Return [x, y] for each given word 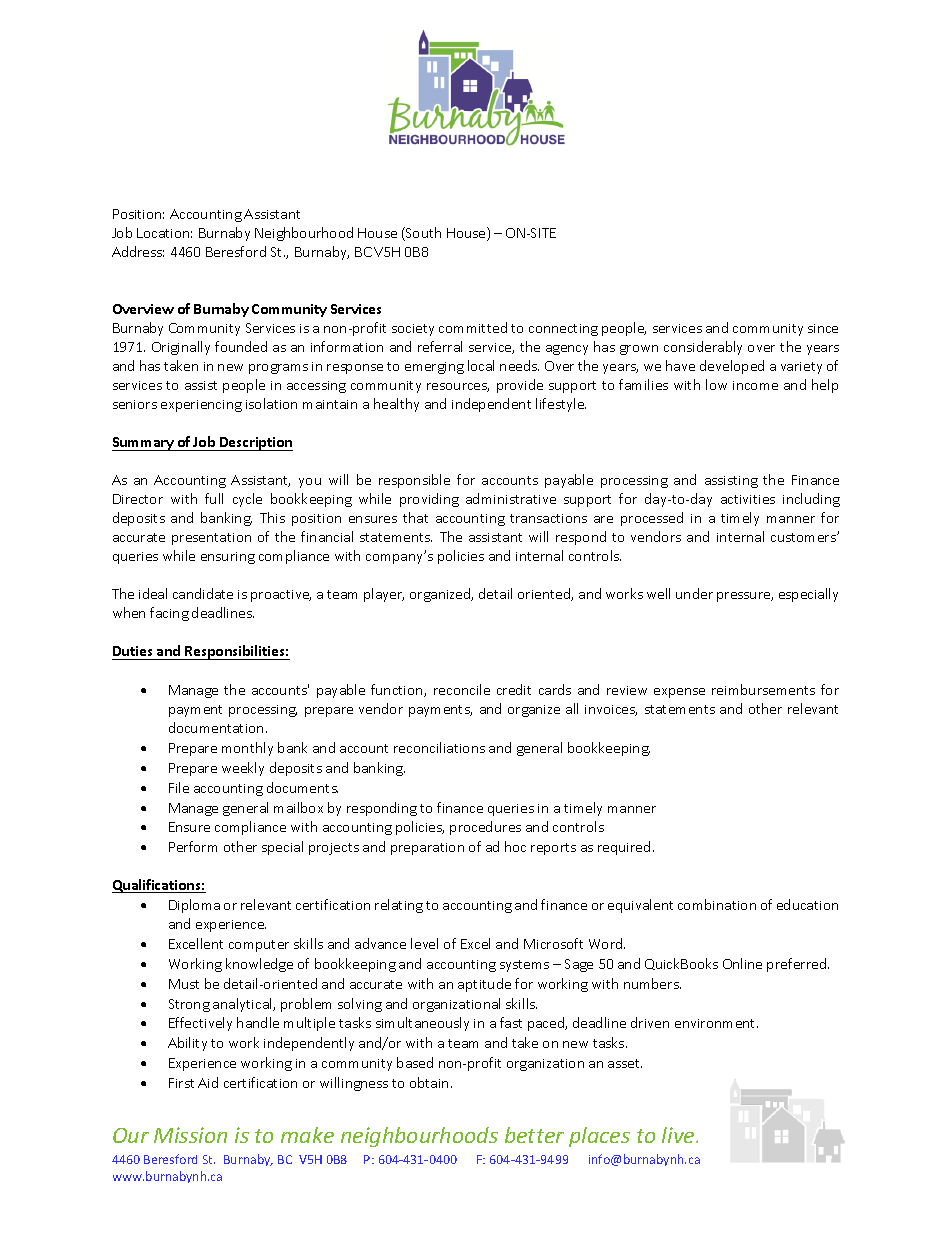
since [823, 328]
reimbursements [763, 689]
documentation [216, 727]
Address [138, 251]
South [422, 234]
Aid [208, 1082]
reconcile [462, 689]
